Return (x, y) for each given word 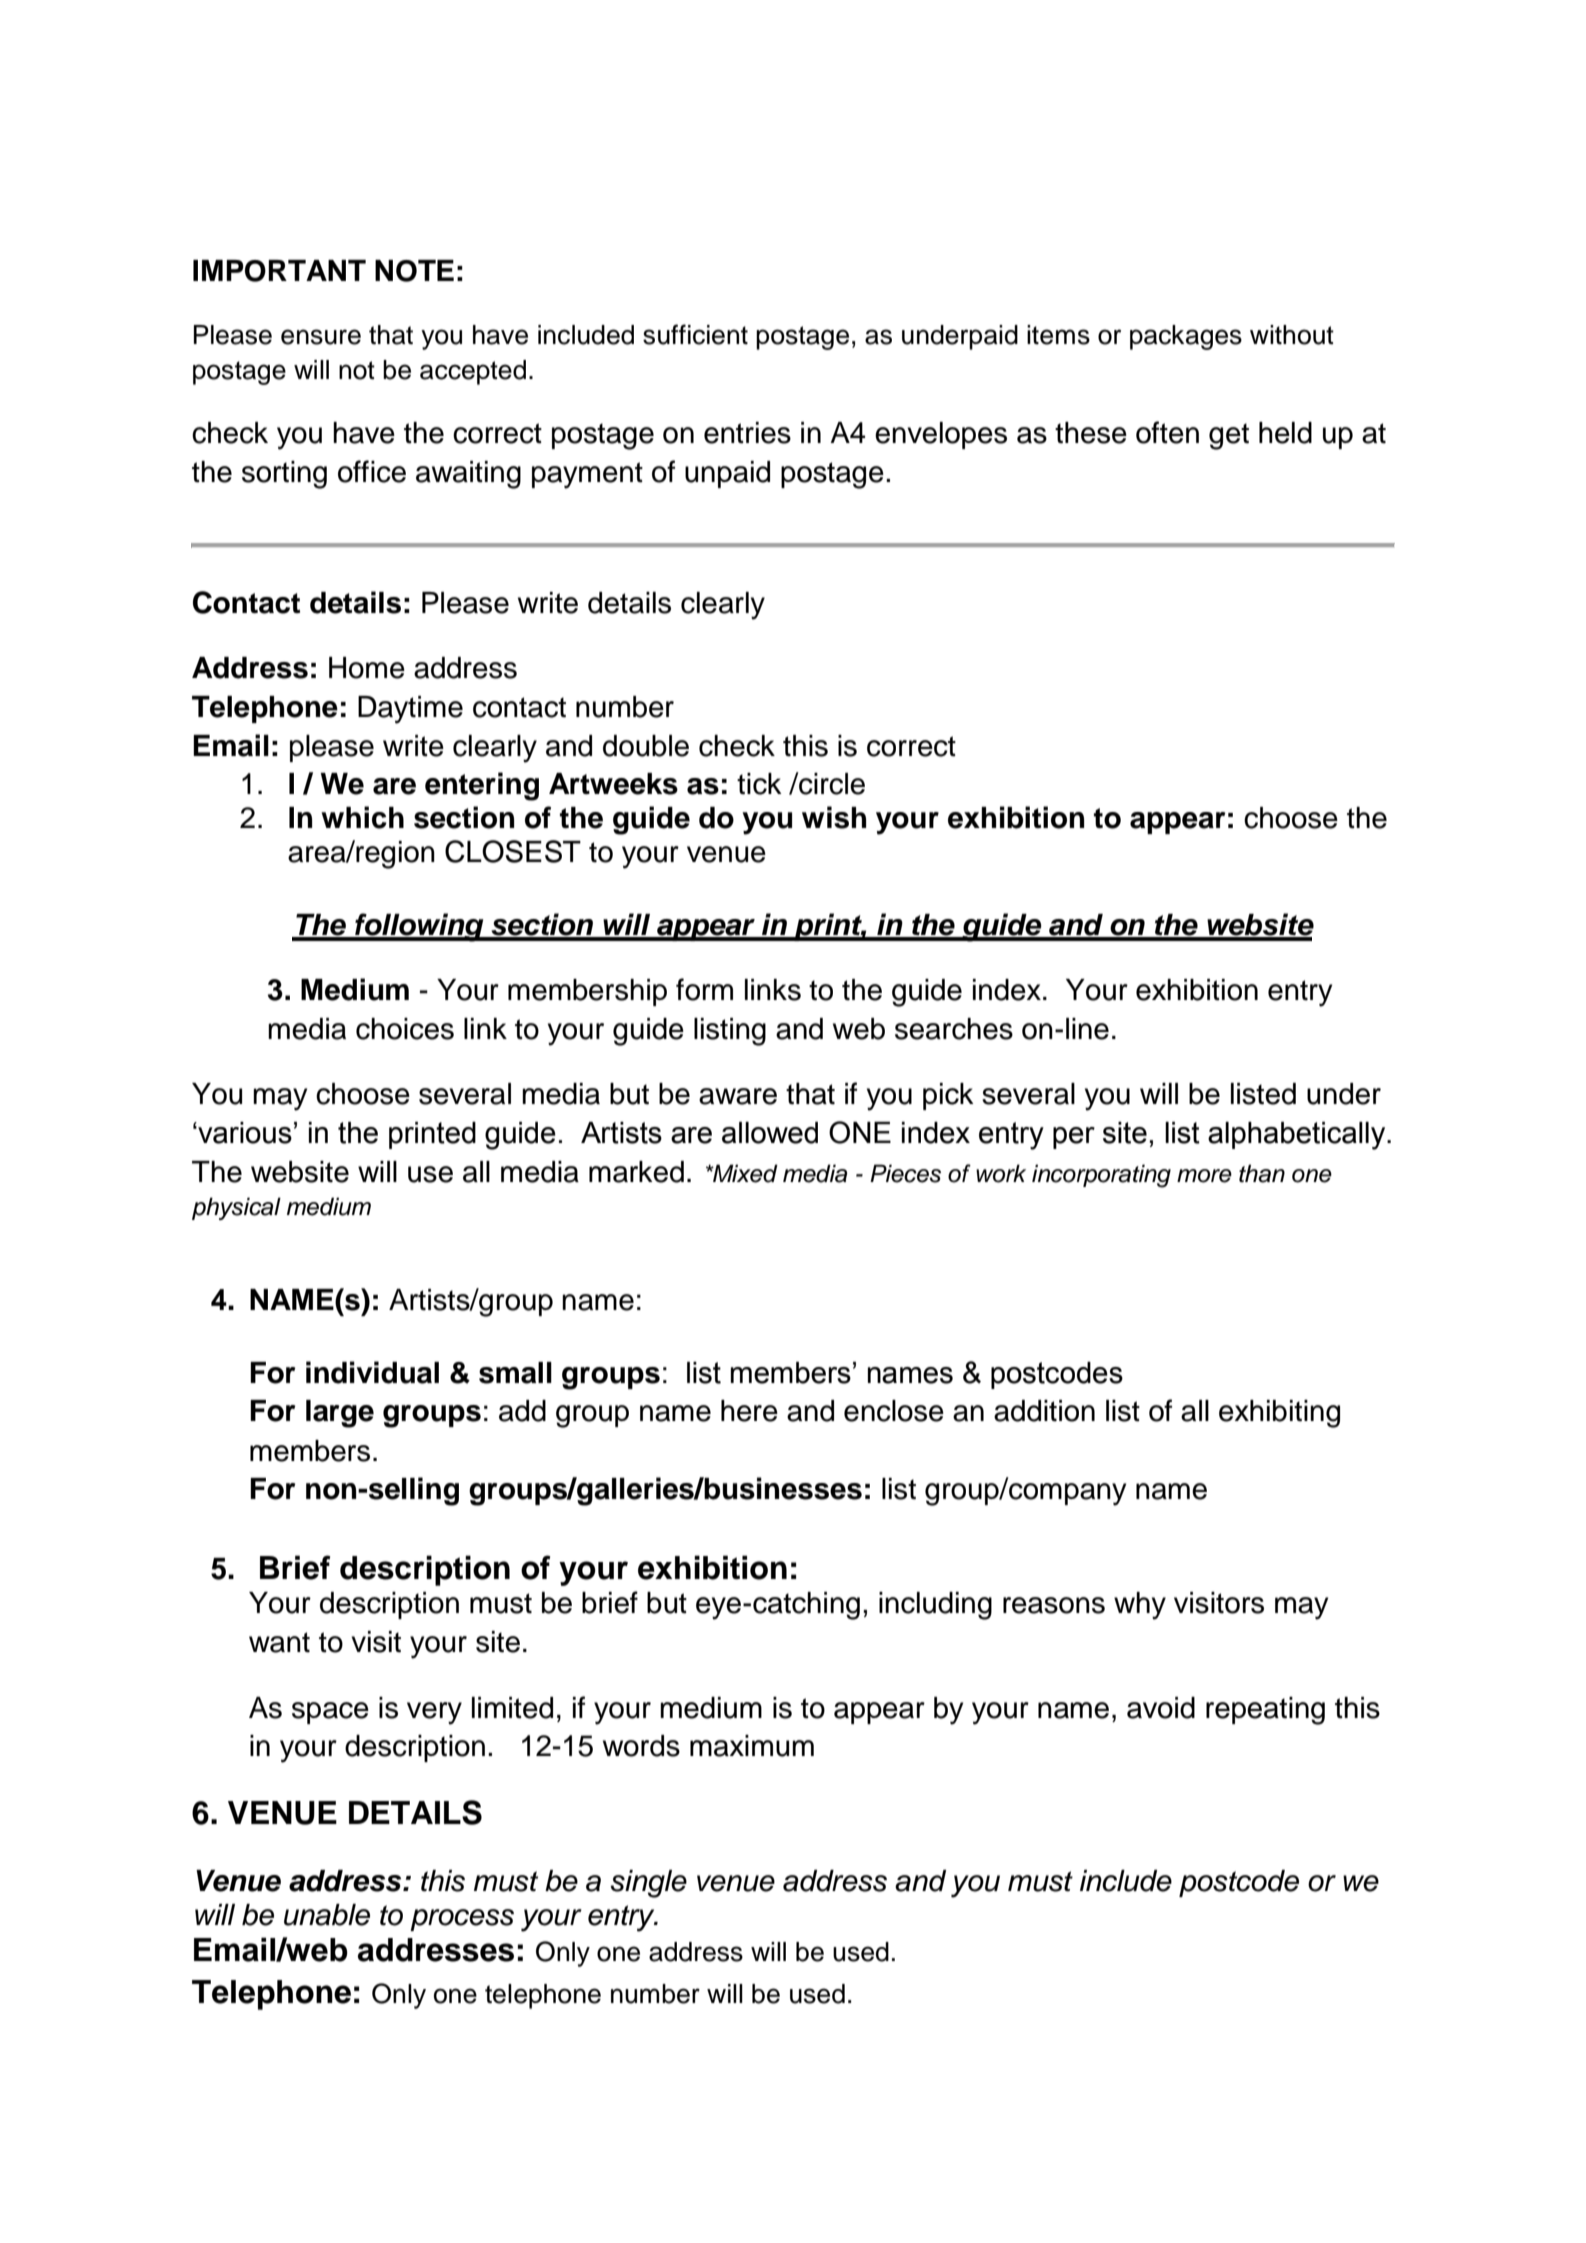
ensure (321, 337)
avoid (1161, 1708)
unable (327, 1915)
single (648, 1884)
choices (405, 1029)
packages (1186, 337)
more (1204, 1176)
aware (738, 1096)
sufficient (695, 334)
